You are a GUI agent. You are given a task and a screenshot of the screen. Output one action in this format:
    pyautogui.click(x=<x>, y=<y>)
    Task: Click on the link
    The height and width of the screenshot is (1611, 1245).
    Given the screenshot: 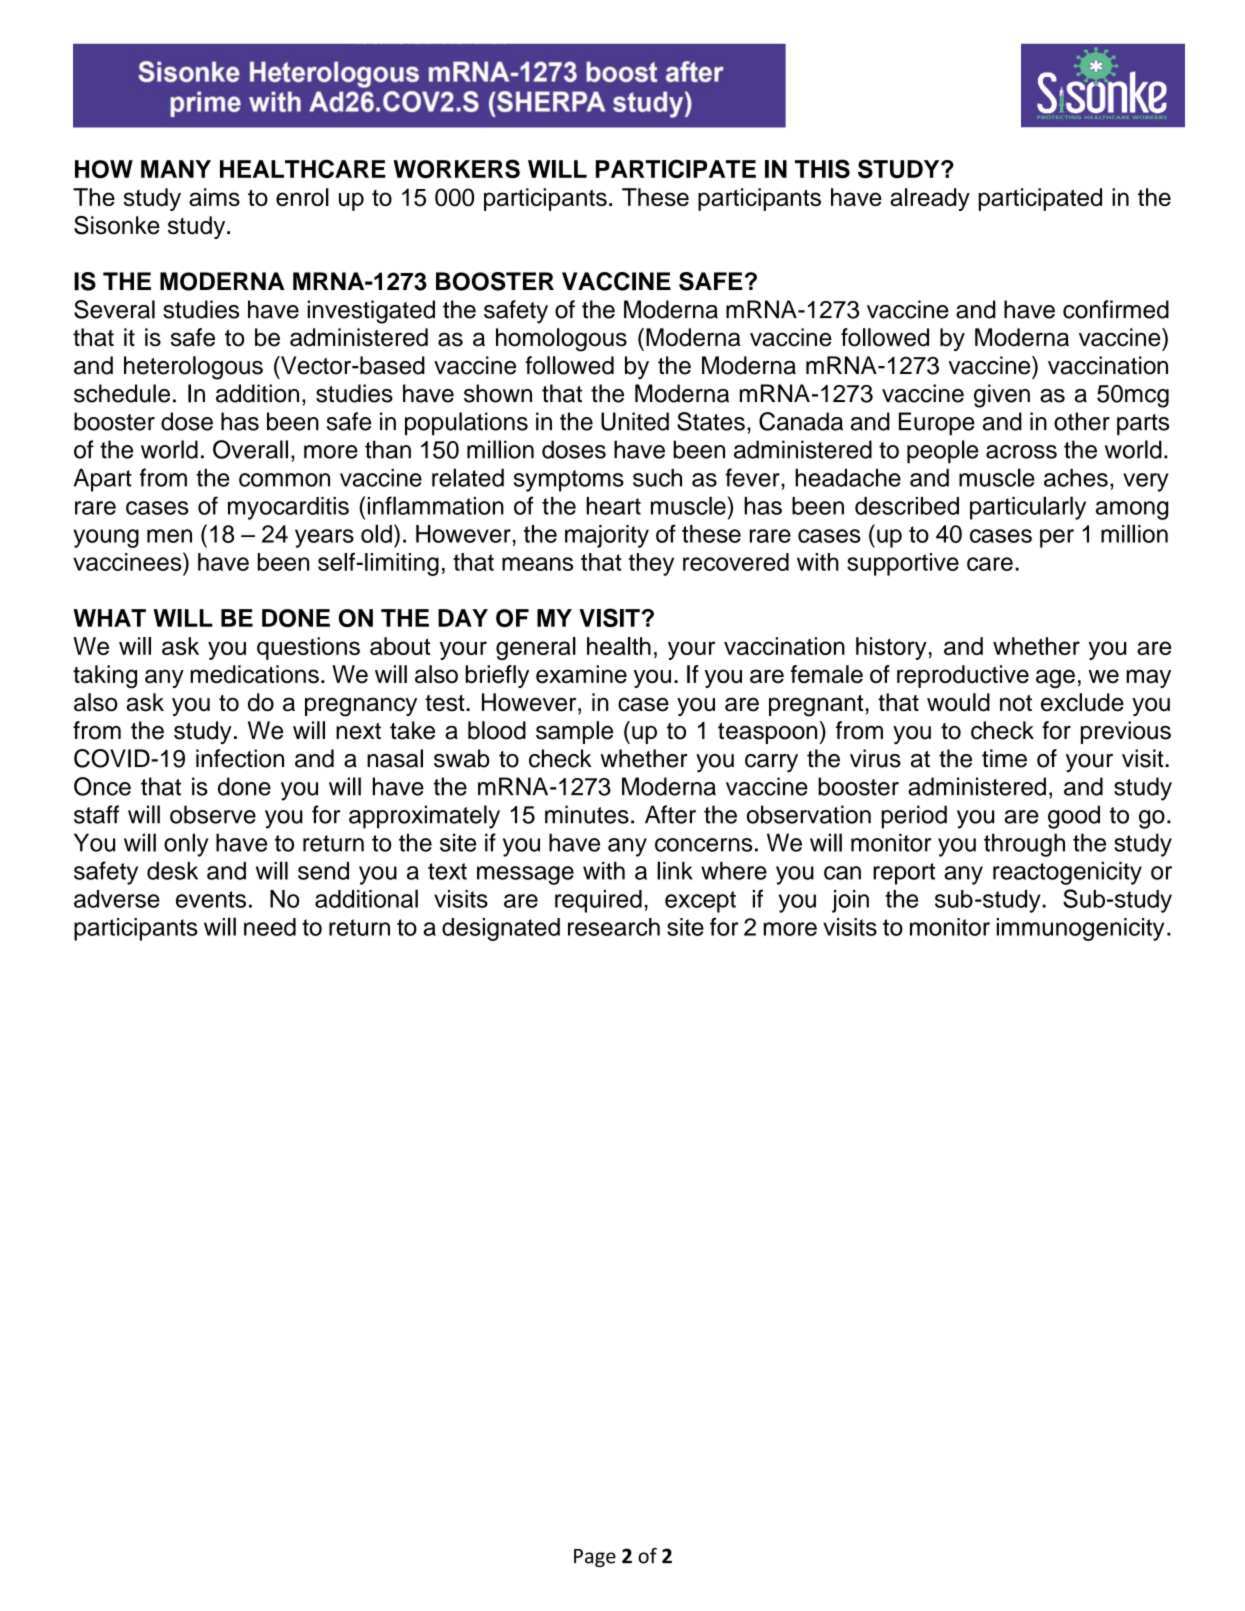 What is the action you would take?
    pyautogui.click(x=675, y=870)
